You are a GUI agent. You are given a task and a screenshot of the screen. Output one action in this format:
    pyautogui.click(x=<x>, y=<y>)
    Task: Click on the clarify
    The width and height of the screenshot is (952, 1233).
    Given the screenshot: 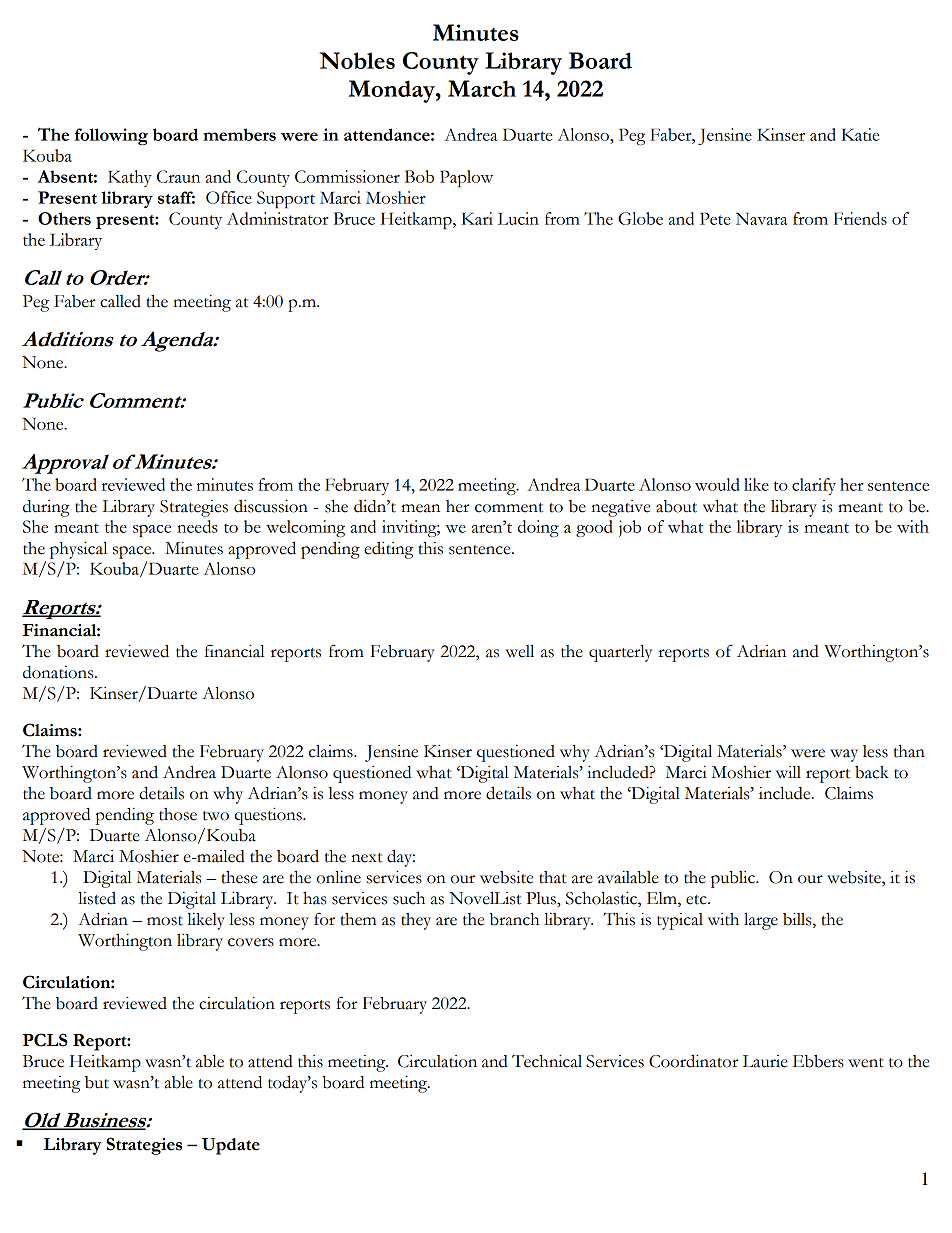 What is the action you would take?
    pyautogui.click(x=814, y=486)
